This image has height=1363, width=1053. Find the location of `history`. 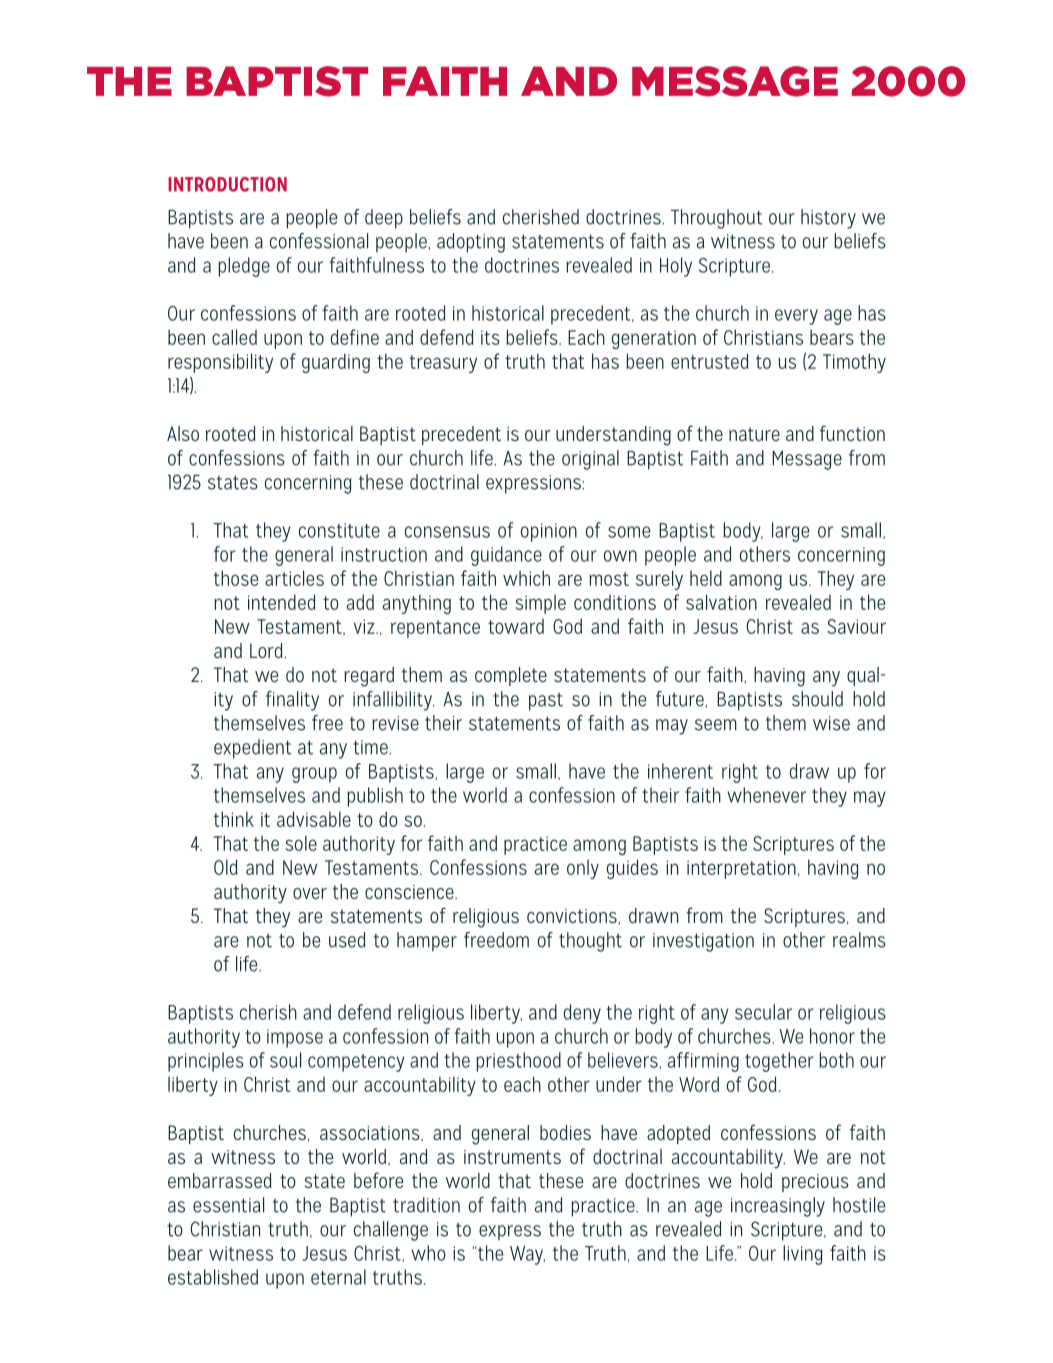

history is located at coordinates (828, 219).
